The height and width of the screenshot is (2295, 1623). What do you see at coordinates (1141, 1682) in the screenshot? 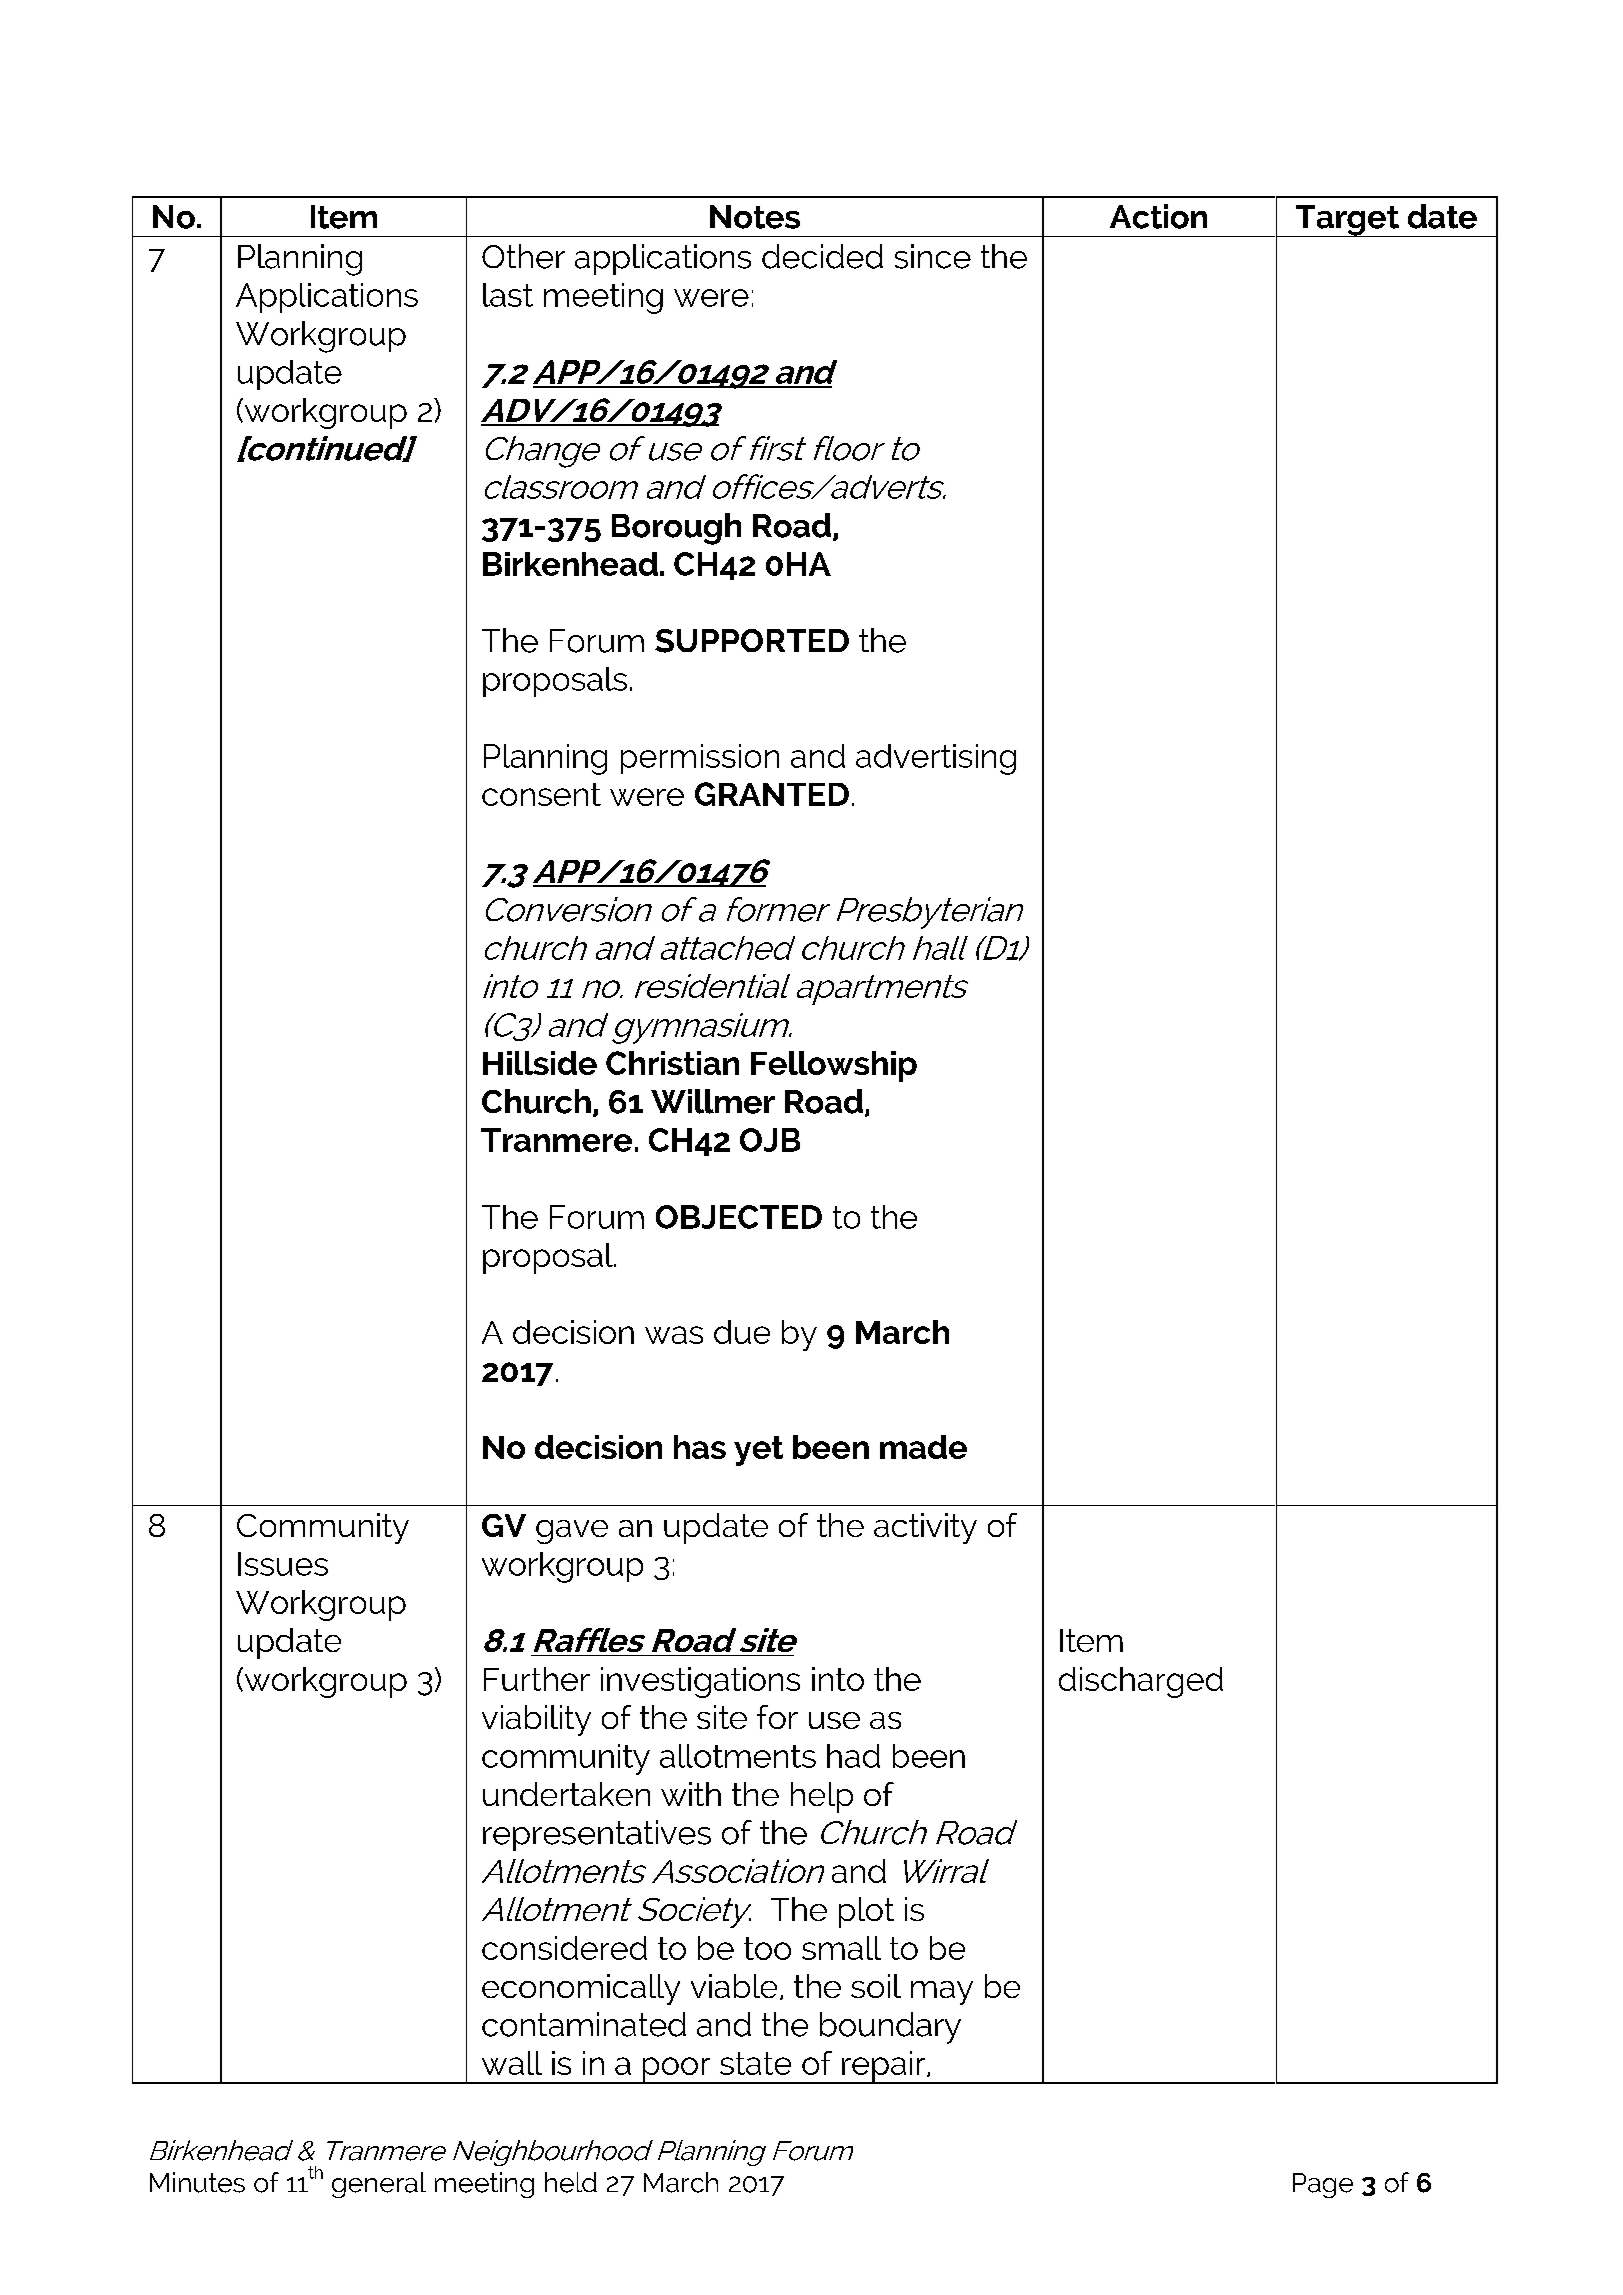
I see `discharged` at bounding box center [1141, 1682].
